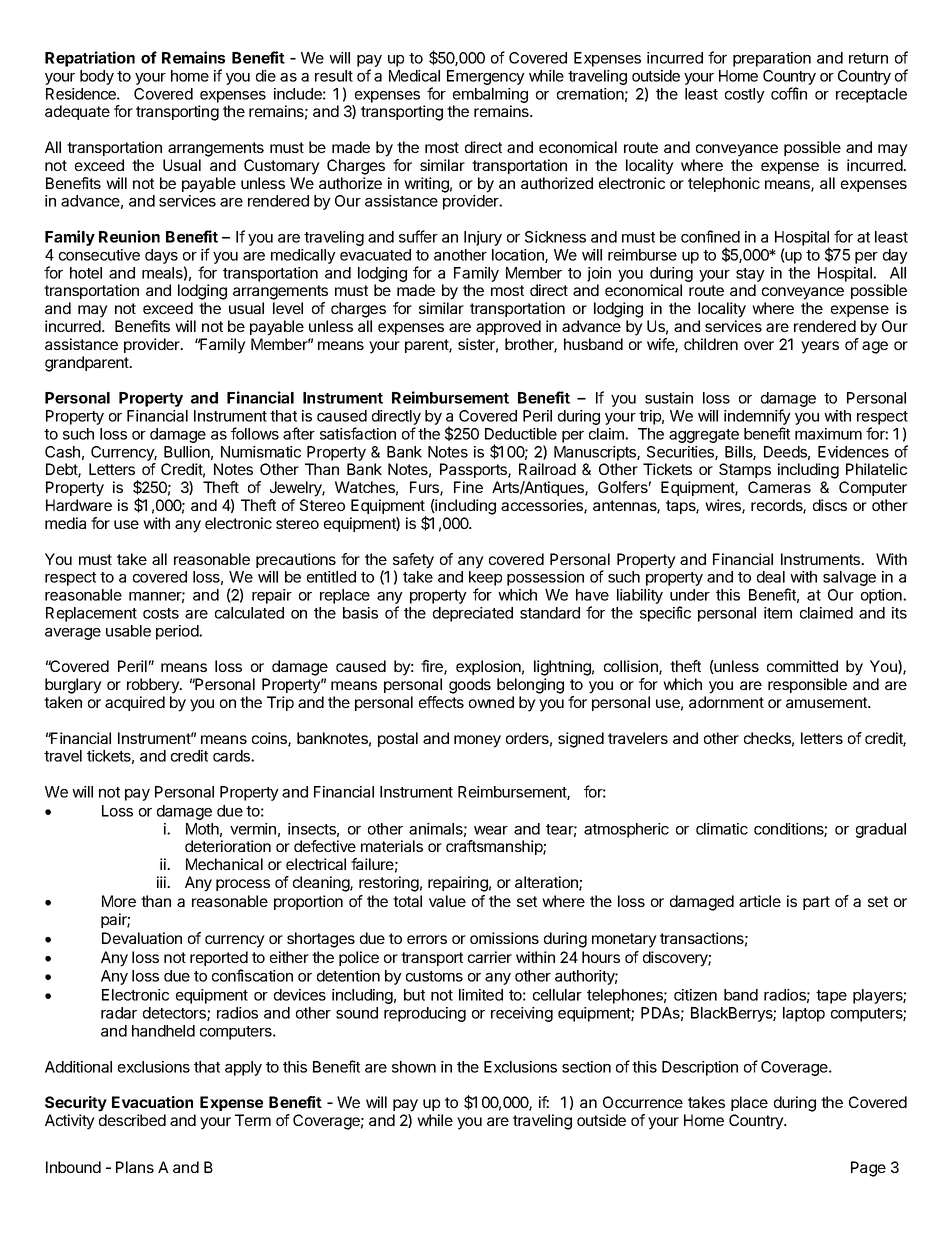 The width and height of the screenshot is (952, 1233). Describe the element at coordinates (86, 273) in the screenshot. I see `hotel` at that location.
